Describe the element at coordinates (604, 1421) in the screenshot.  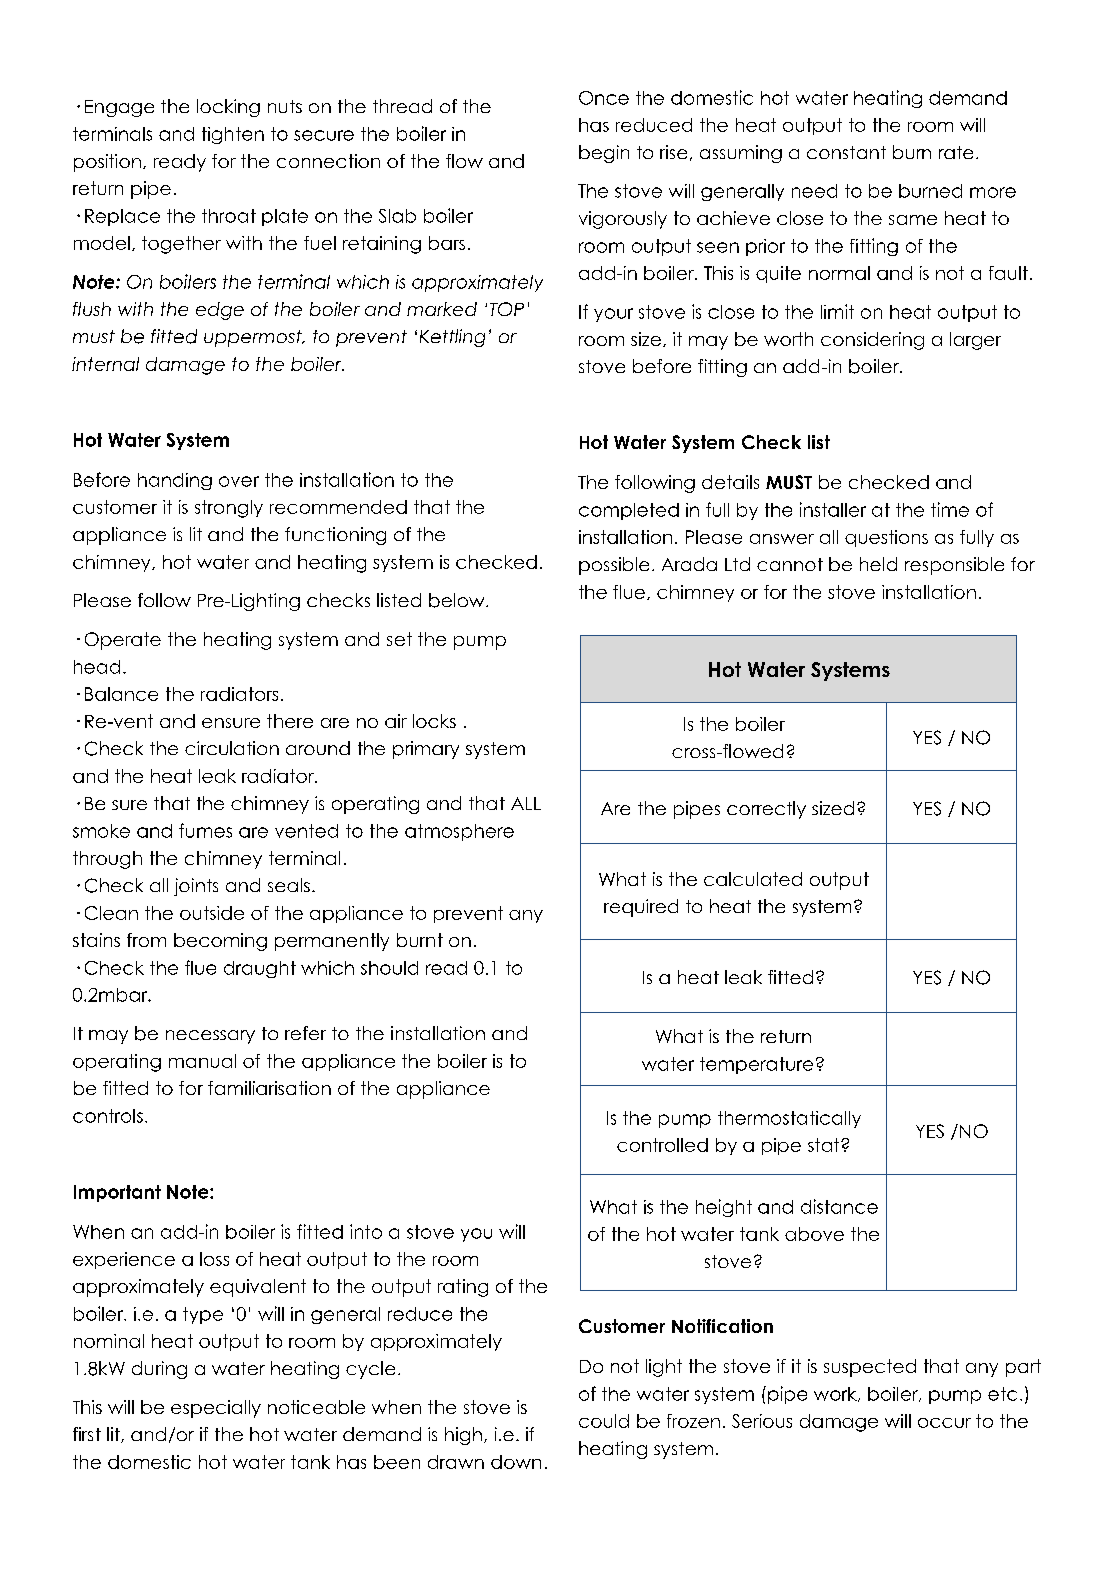
I see `could` at that location.
